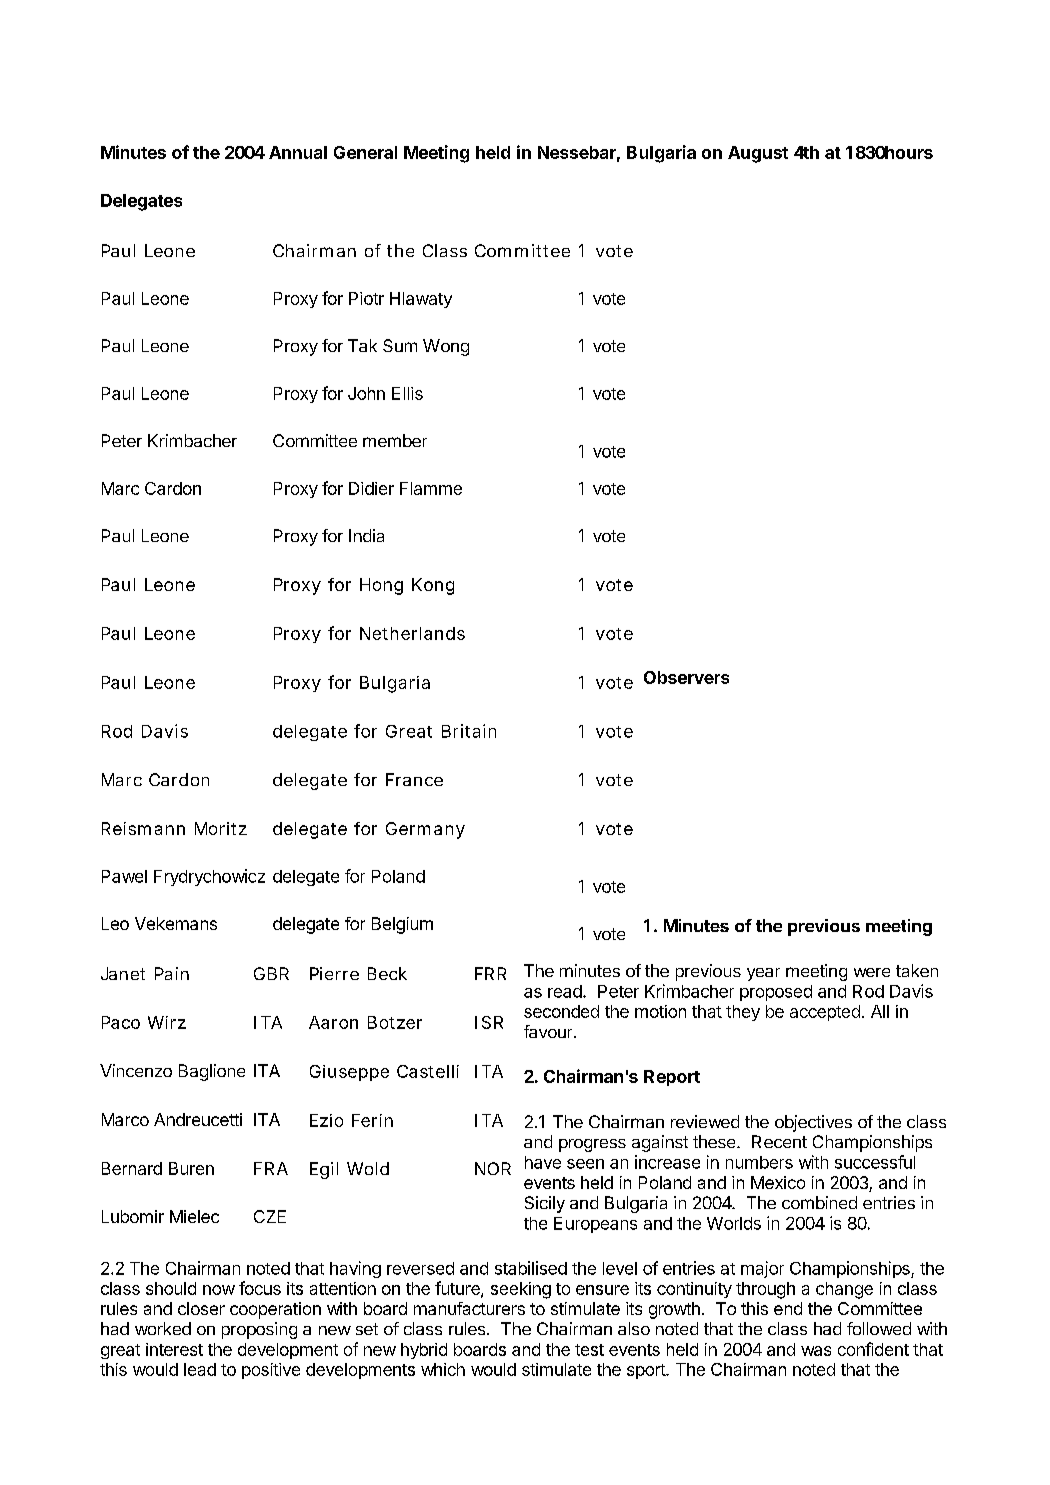 This screenshot has width=1050, height=1485. I want to click on Moritz, so click(221, 828).
